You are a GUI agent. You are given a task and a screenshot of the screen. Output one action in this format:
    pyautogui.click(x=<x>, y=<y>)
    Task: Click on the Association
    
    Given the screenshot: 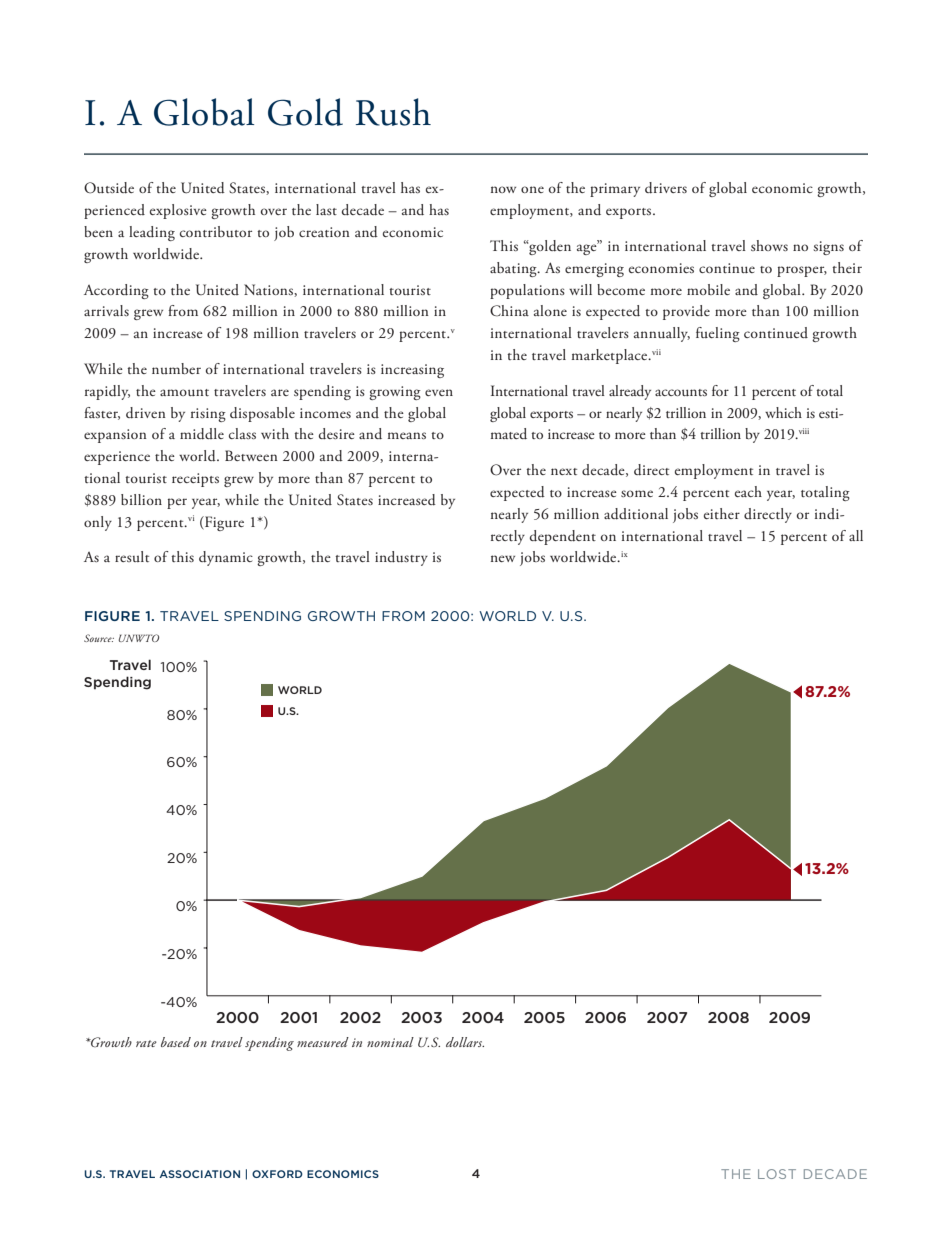 What is the action you would take?
    pyautogui.click(x=199, y=1174)
